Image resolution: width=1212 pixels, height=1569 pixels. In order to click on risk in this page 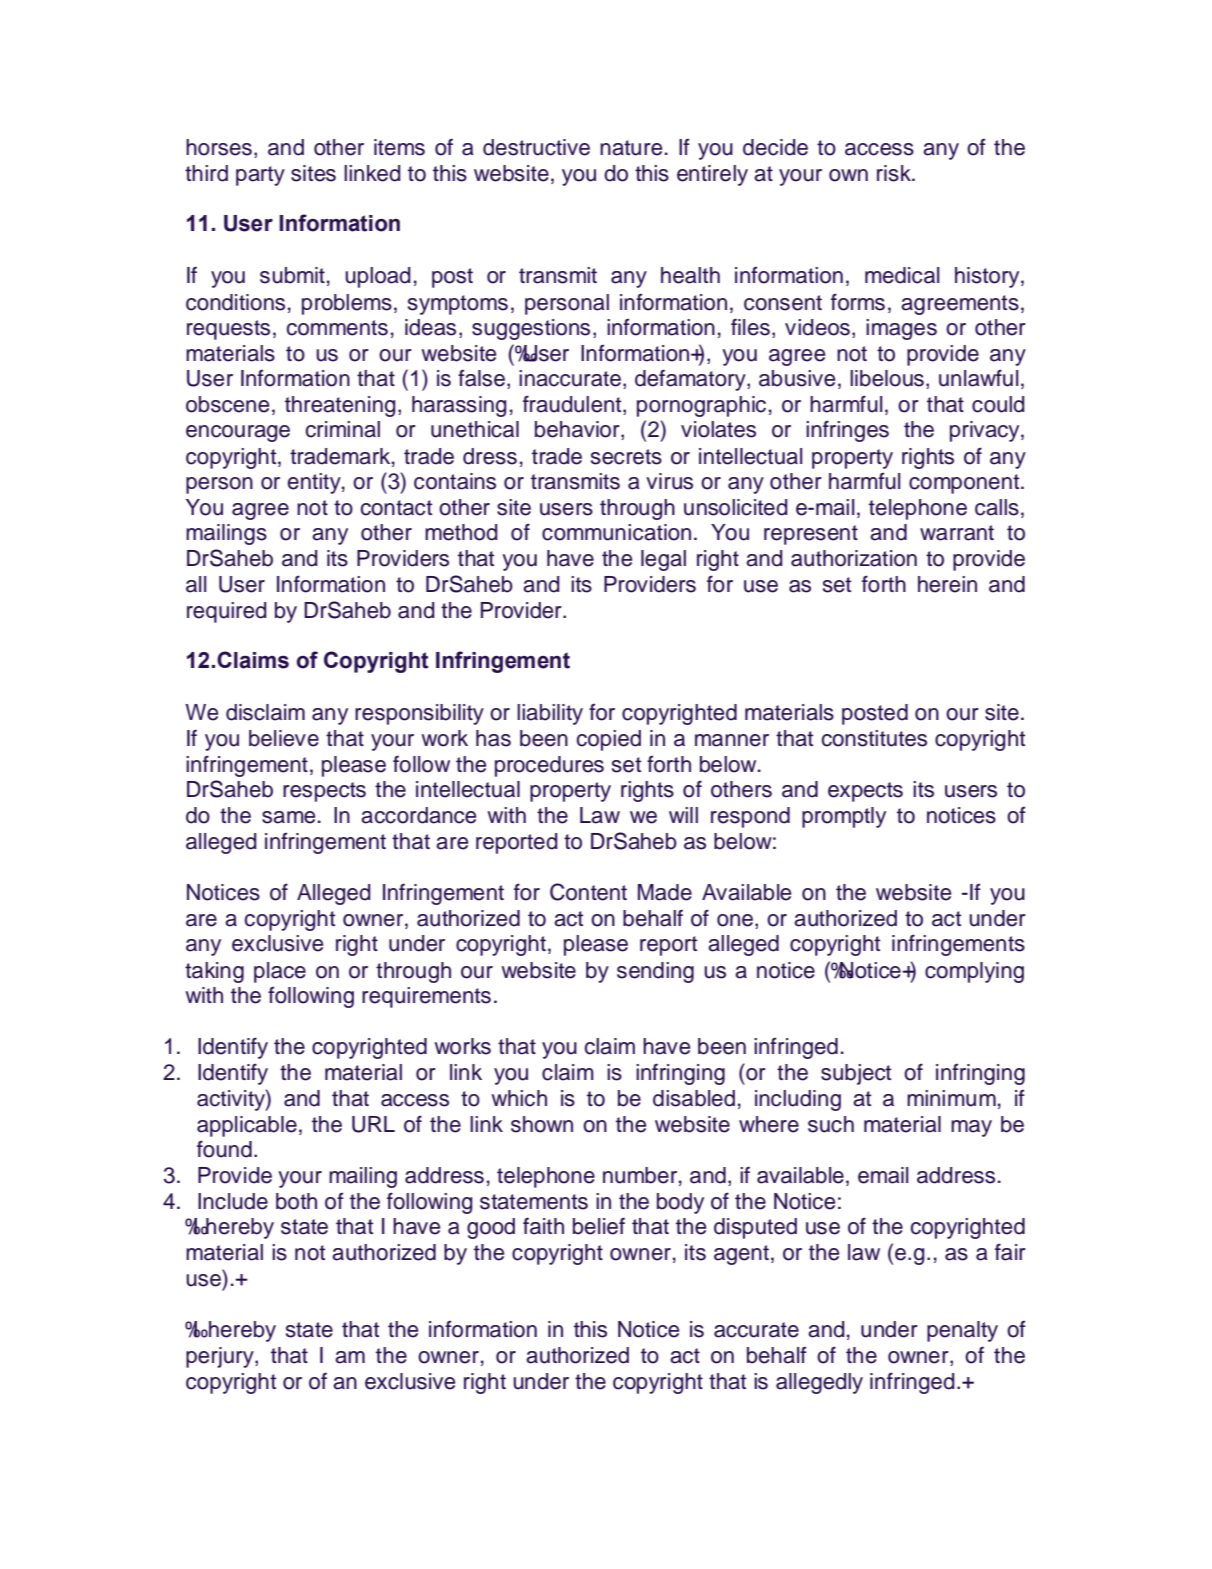, I will do `click(895, 173)`.
